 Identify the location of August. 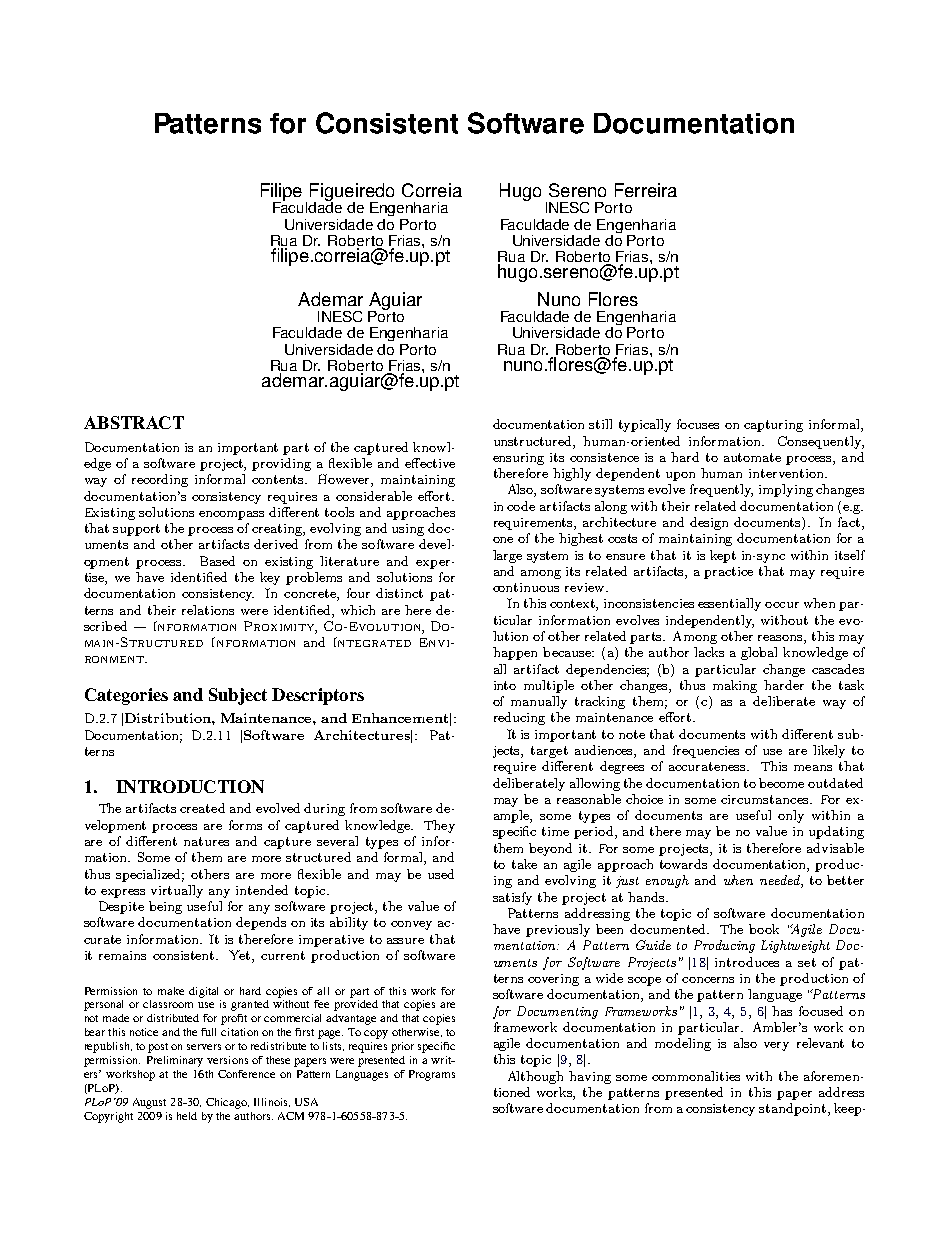
(149, 1103).
